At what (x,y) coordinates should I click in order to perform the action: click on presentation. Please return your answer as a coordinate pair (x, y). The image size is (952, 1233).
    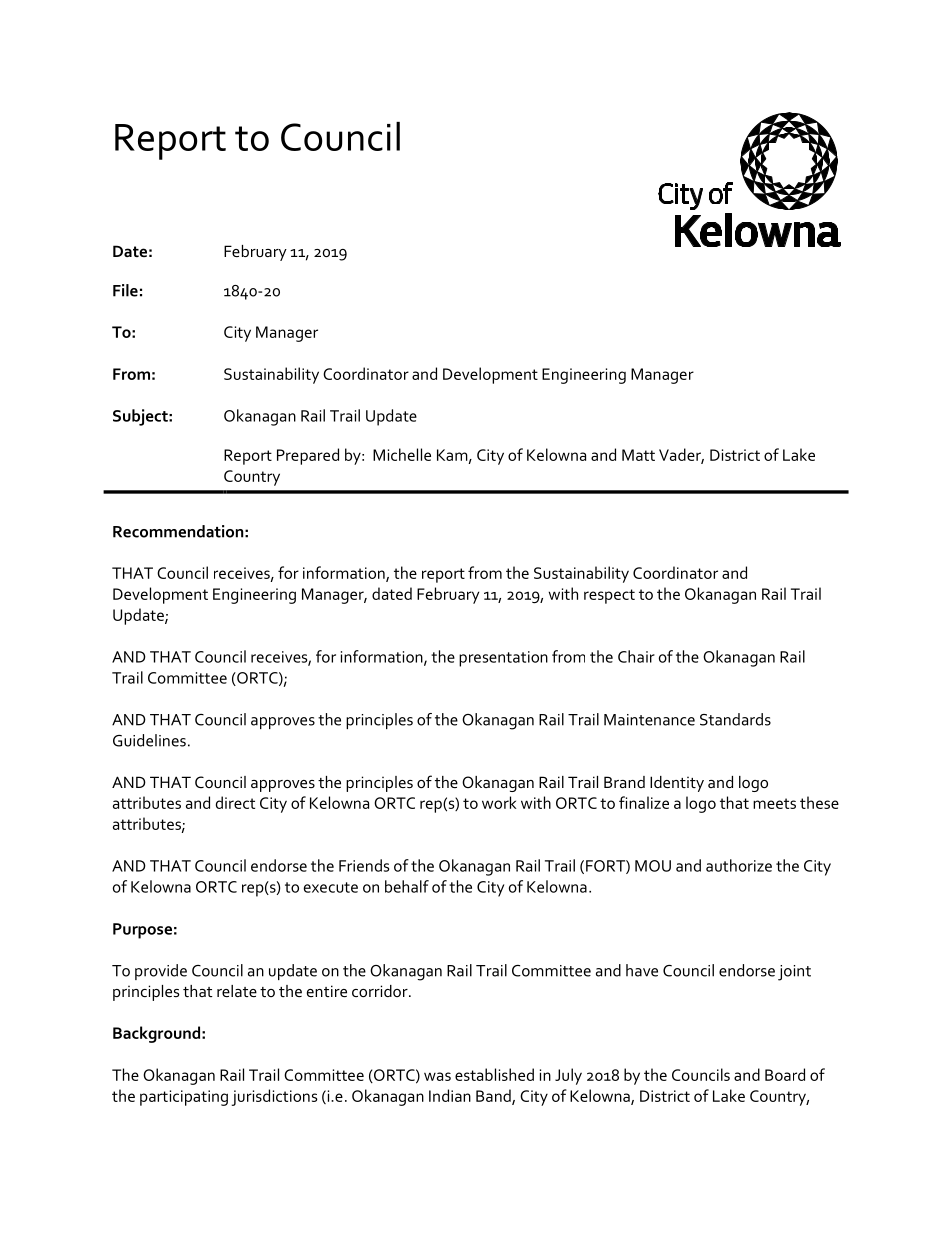
    Looking at the image, I should click on (503, 659).
